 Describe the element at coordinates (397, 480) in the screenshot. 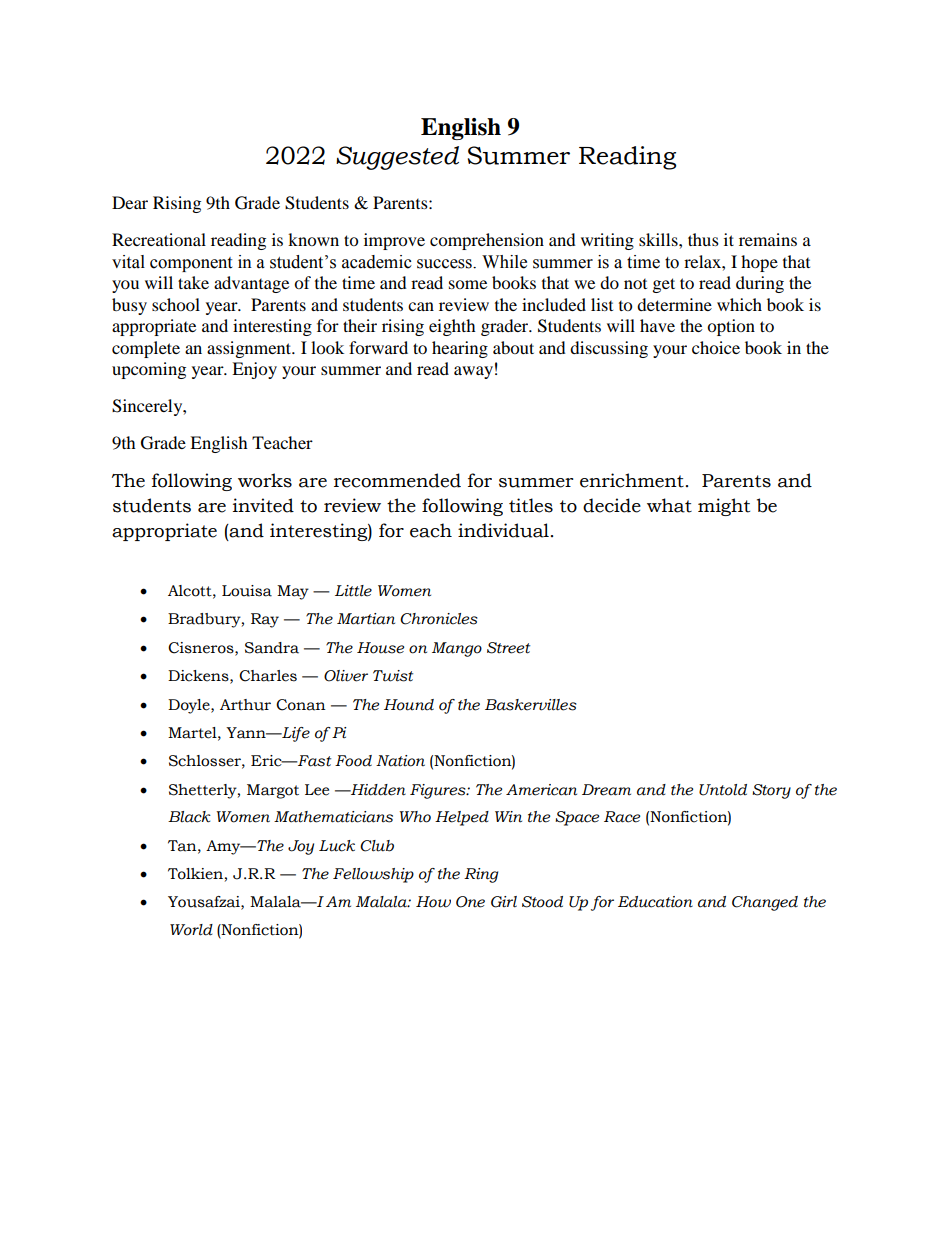

I see `recommended` at that location.
